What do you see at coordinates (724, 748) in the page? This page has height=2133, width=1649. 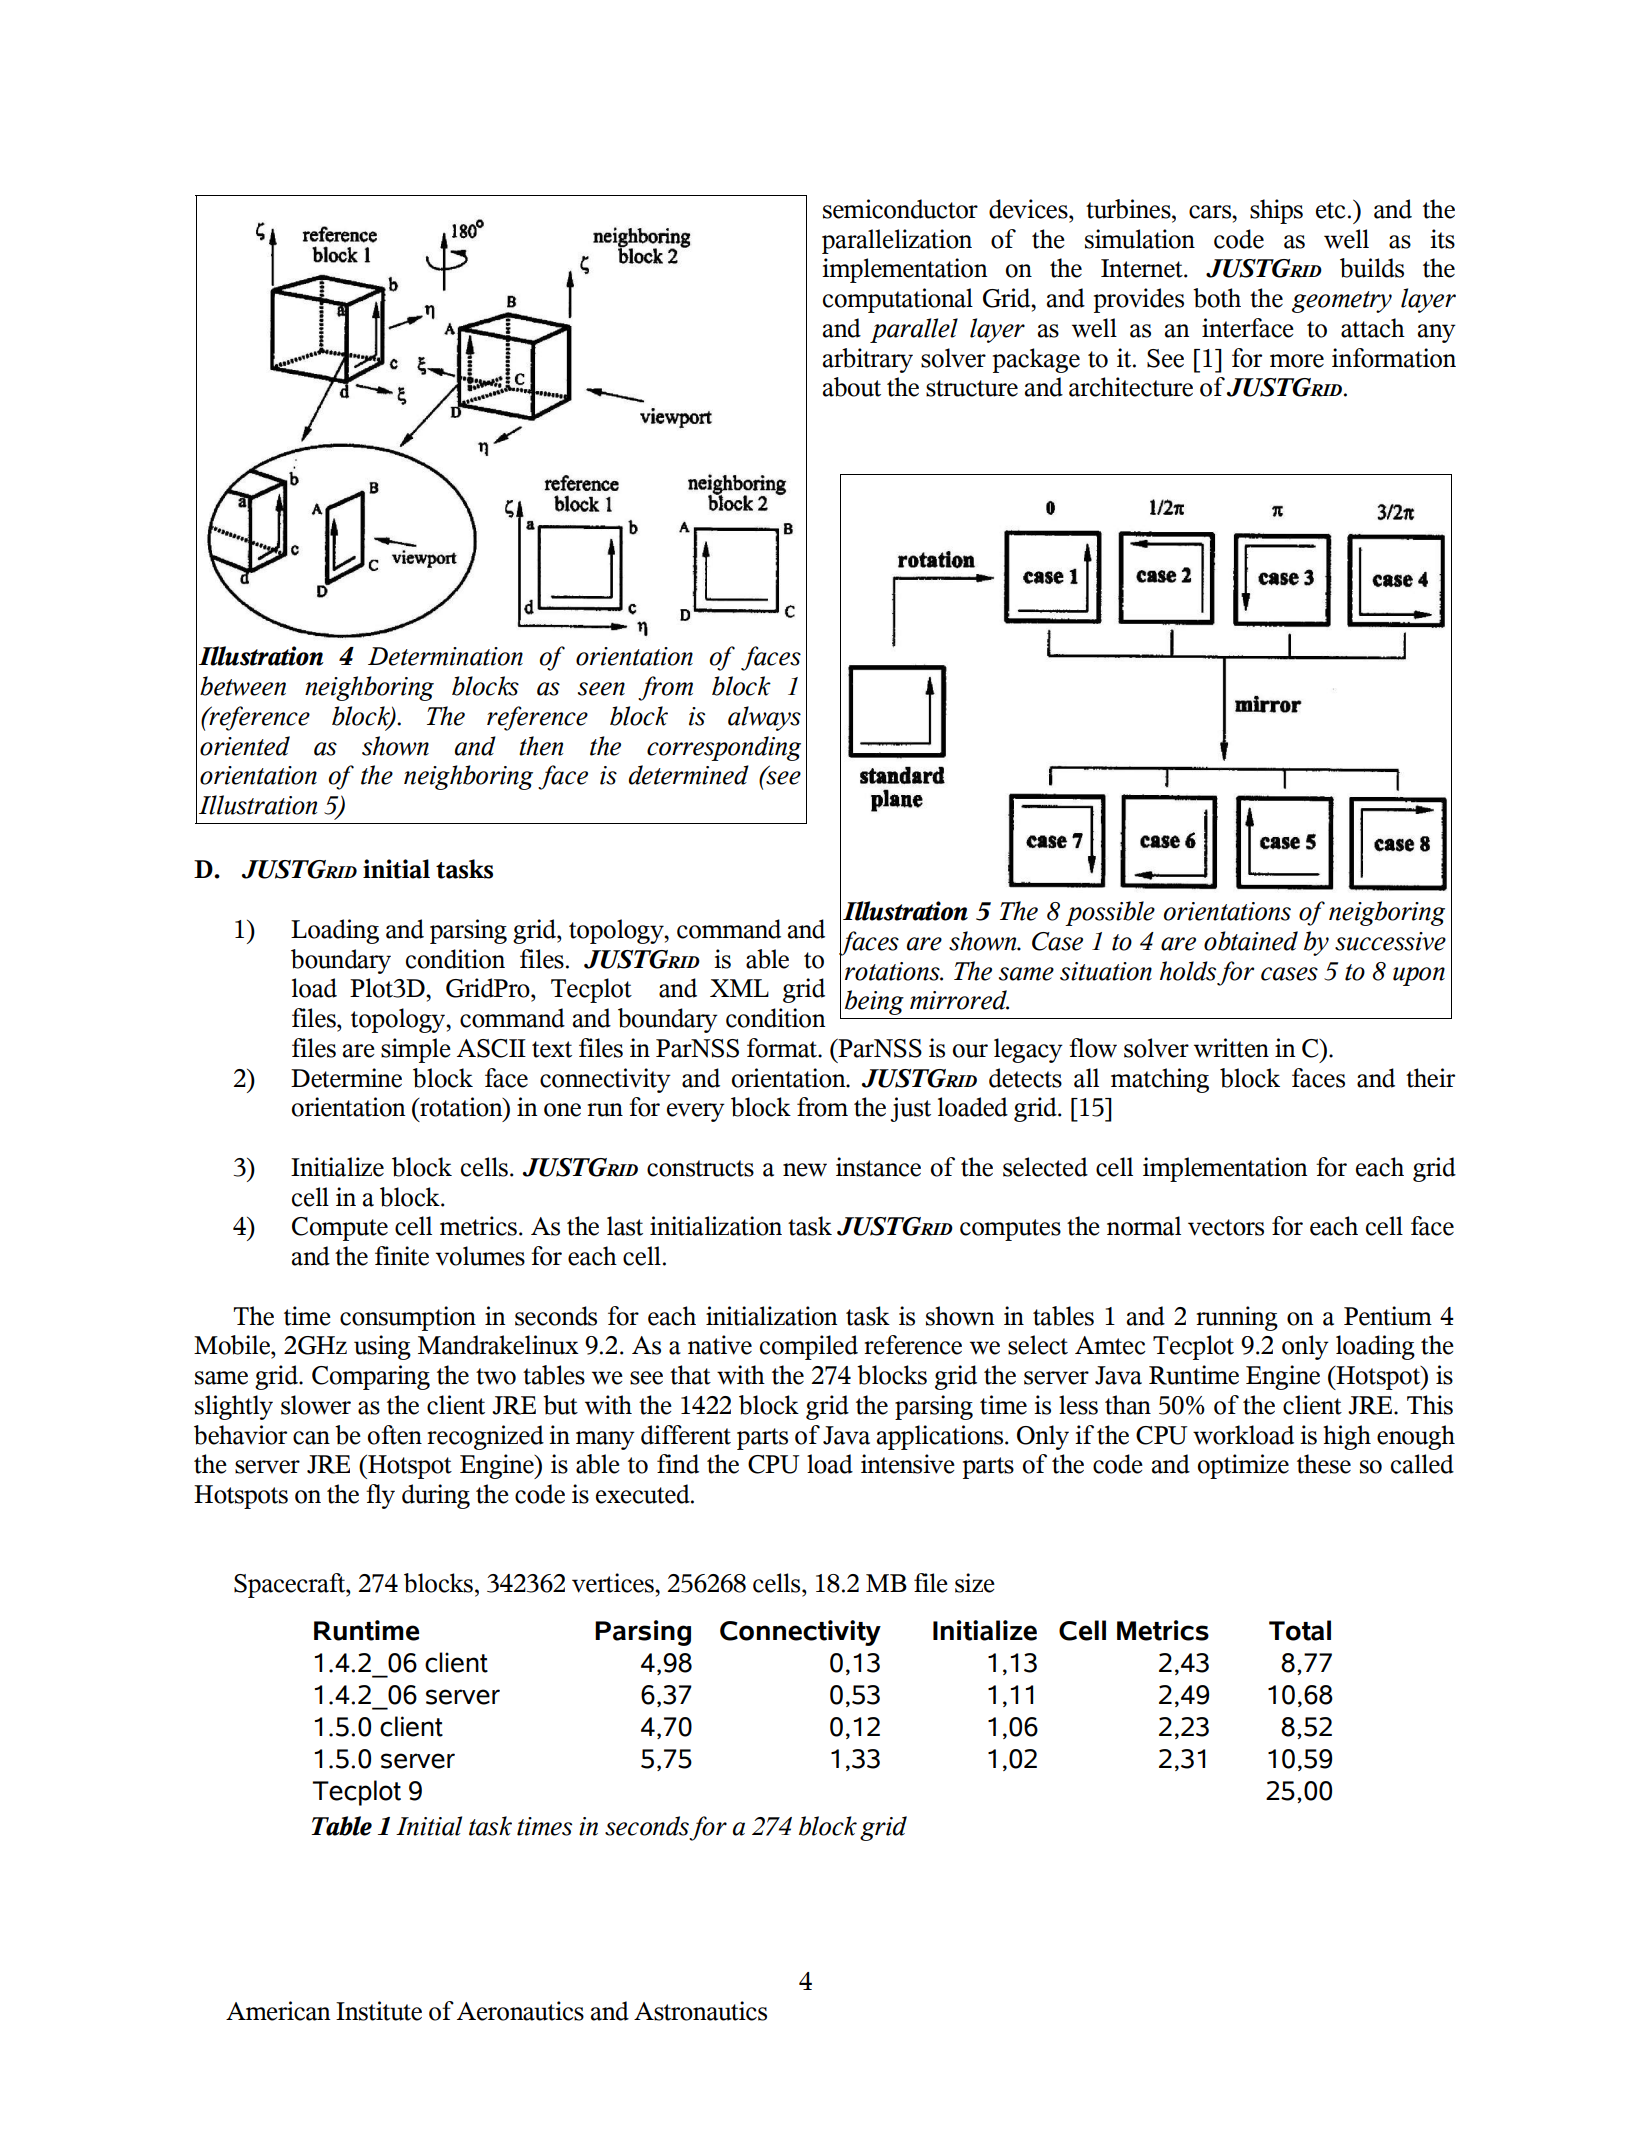 I see `corresponding` at bounding box center [724, 748].
